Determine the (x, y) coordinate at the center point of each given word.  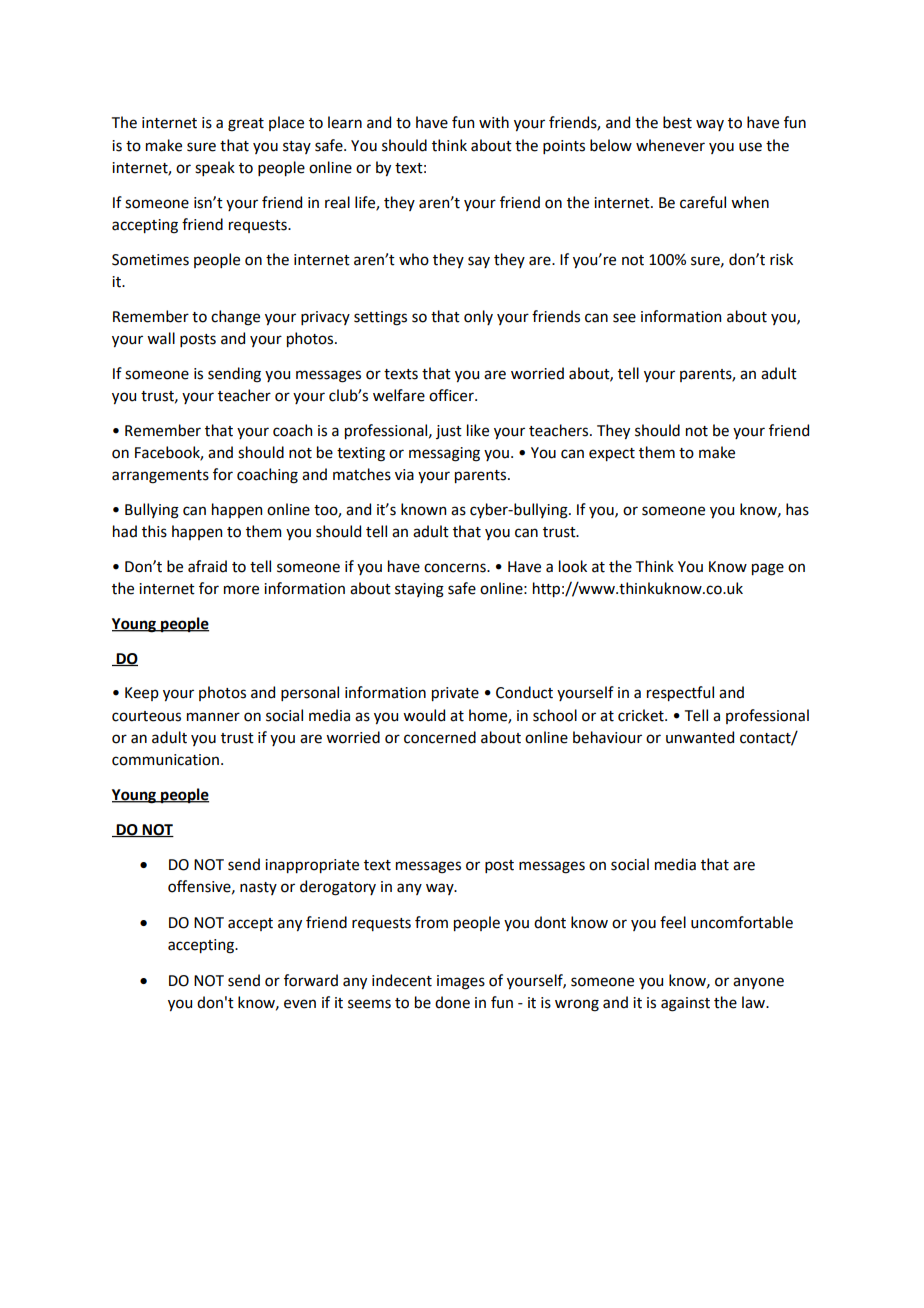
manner (213, 717)
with (494, 122)
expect (612, 454)
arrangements (160, 477)
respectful (680, 693)
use (750, 147)
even (300, 1004)
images (461, 982)
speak (215, 168)
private (455, 694)
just (449, 432)
